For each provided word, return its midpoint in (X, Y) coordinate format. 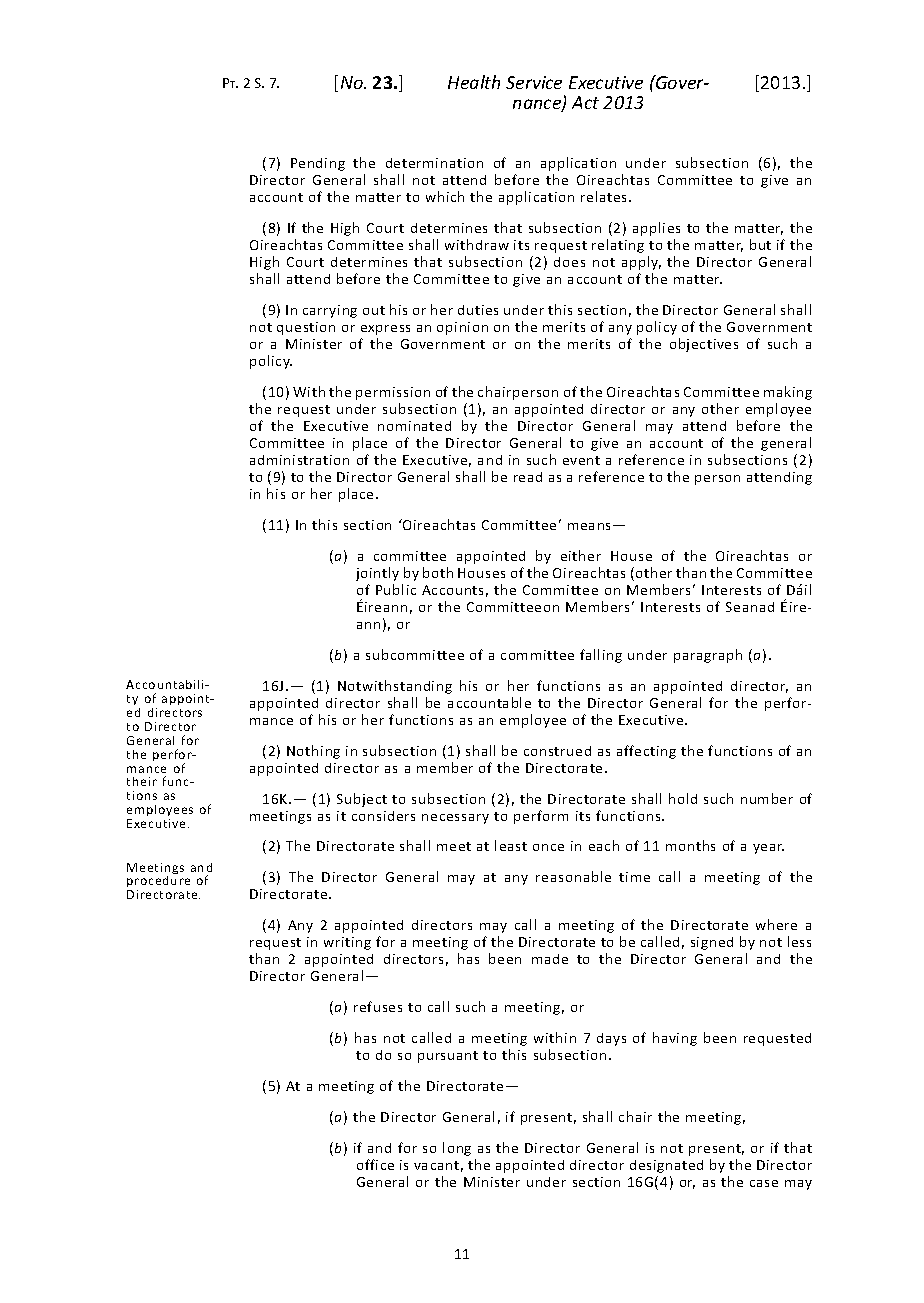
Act (585, 102)
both (438, 572)
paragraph (708, 656)
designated (666, 1166)
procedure (158, 883)
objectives (704, 345)
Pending (318, 164)
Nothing (313, 752)
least (511, 845)
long (457, 1149)
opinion (462, 328)
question (306, 328)
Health (474, 82)
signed (712, 943)
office (375, 1164)
